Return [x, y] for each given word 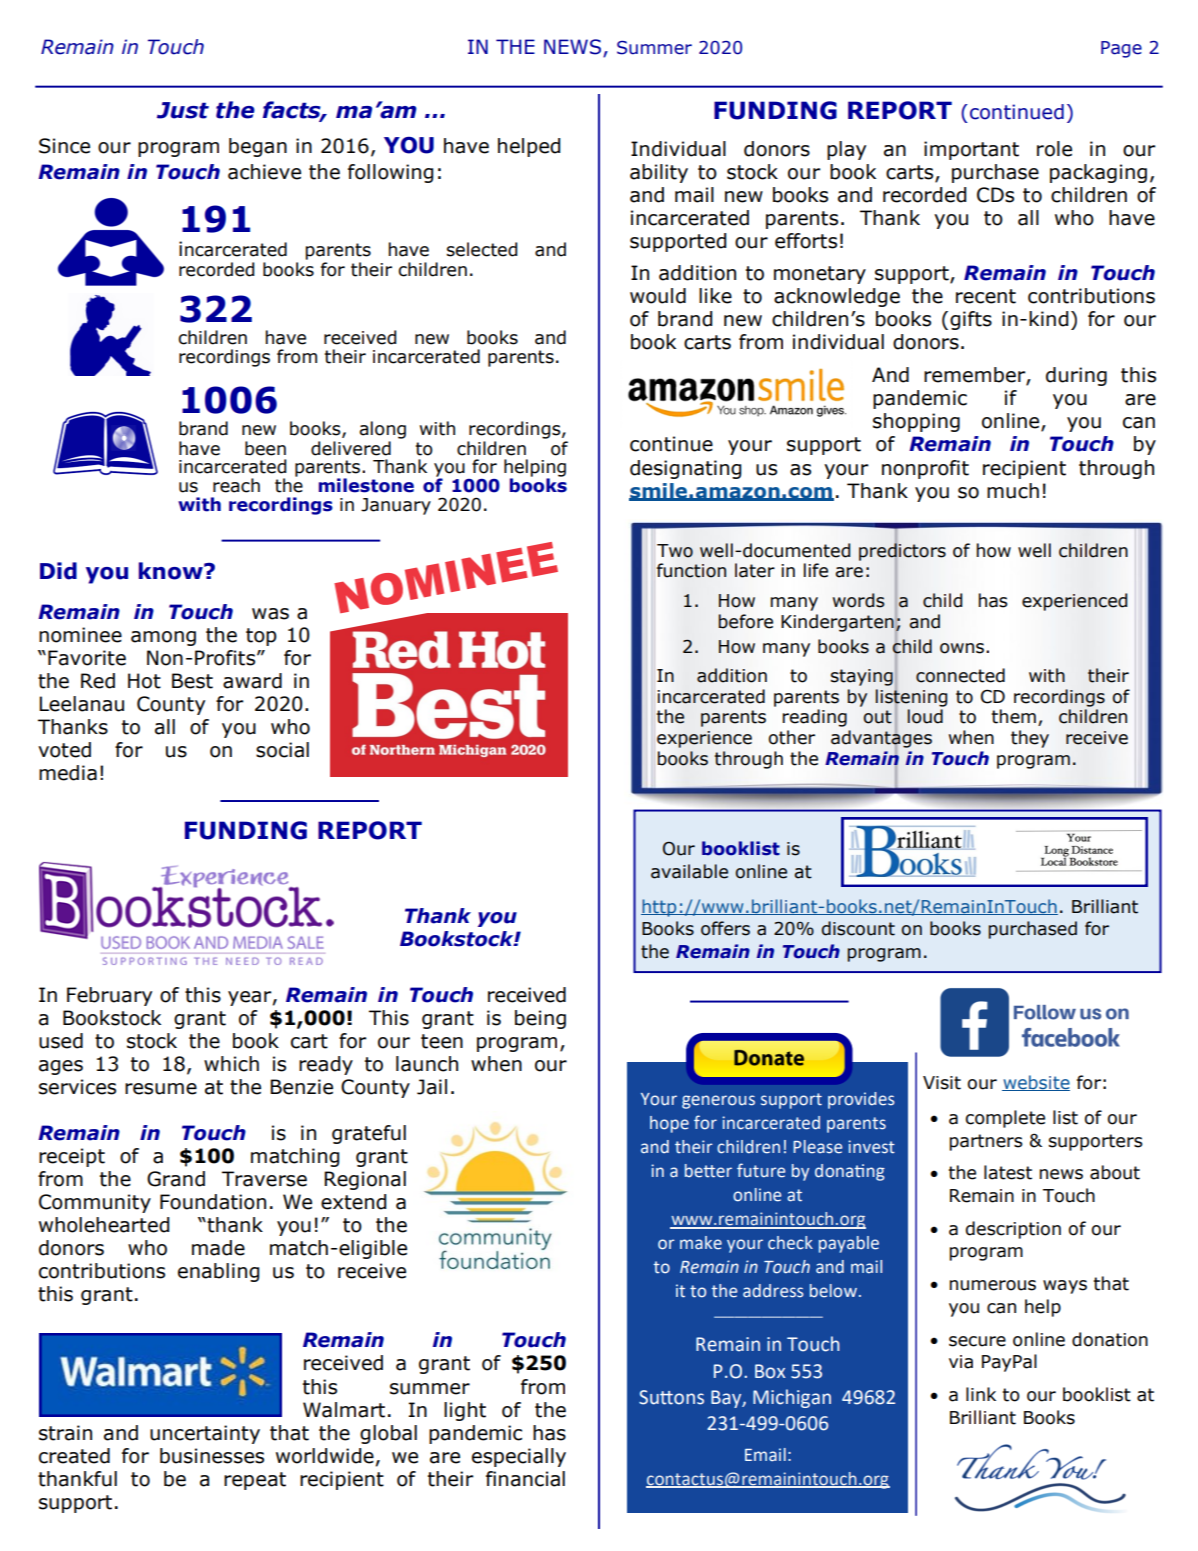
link [981, 1394]
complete [1005, 1119]
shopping [916, 422]
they [1030, 739]
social [282, 750]
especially [519, 1457]
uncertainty [205, 1434]
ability [659, 173]
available [689, 871]
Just [183, 110]
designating [685, 469]
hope [669, 1124]
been [265, 448]
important [971, 150]
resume [161, 1089]
